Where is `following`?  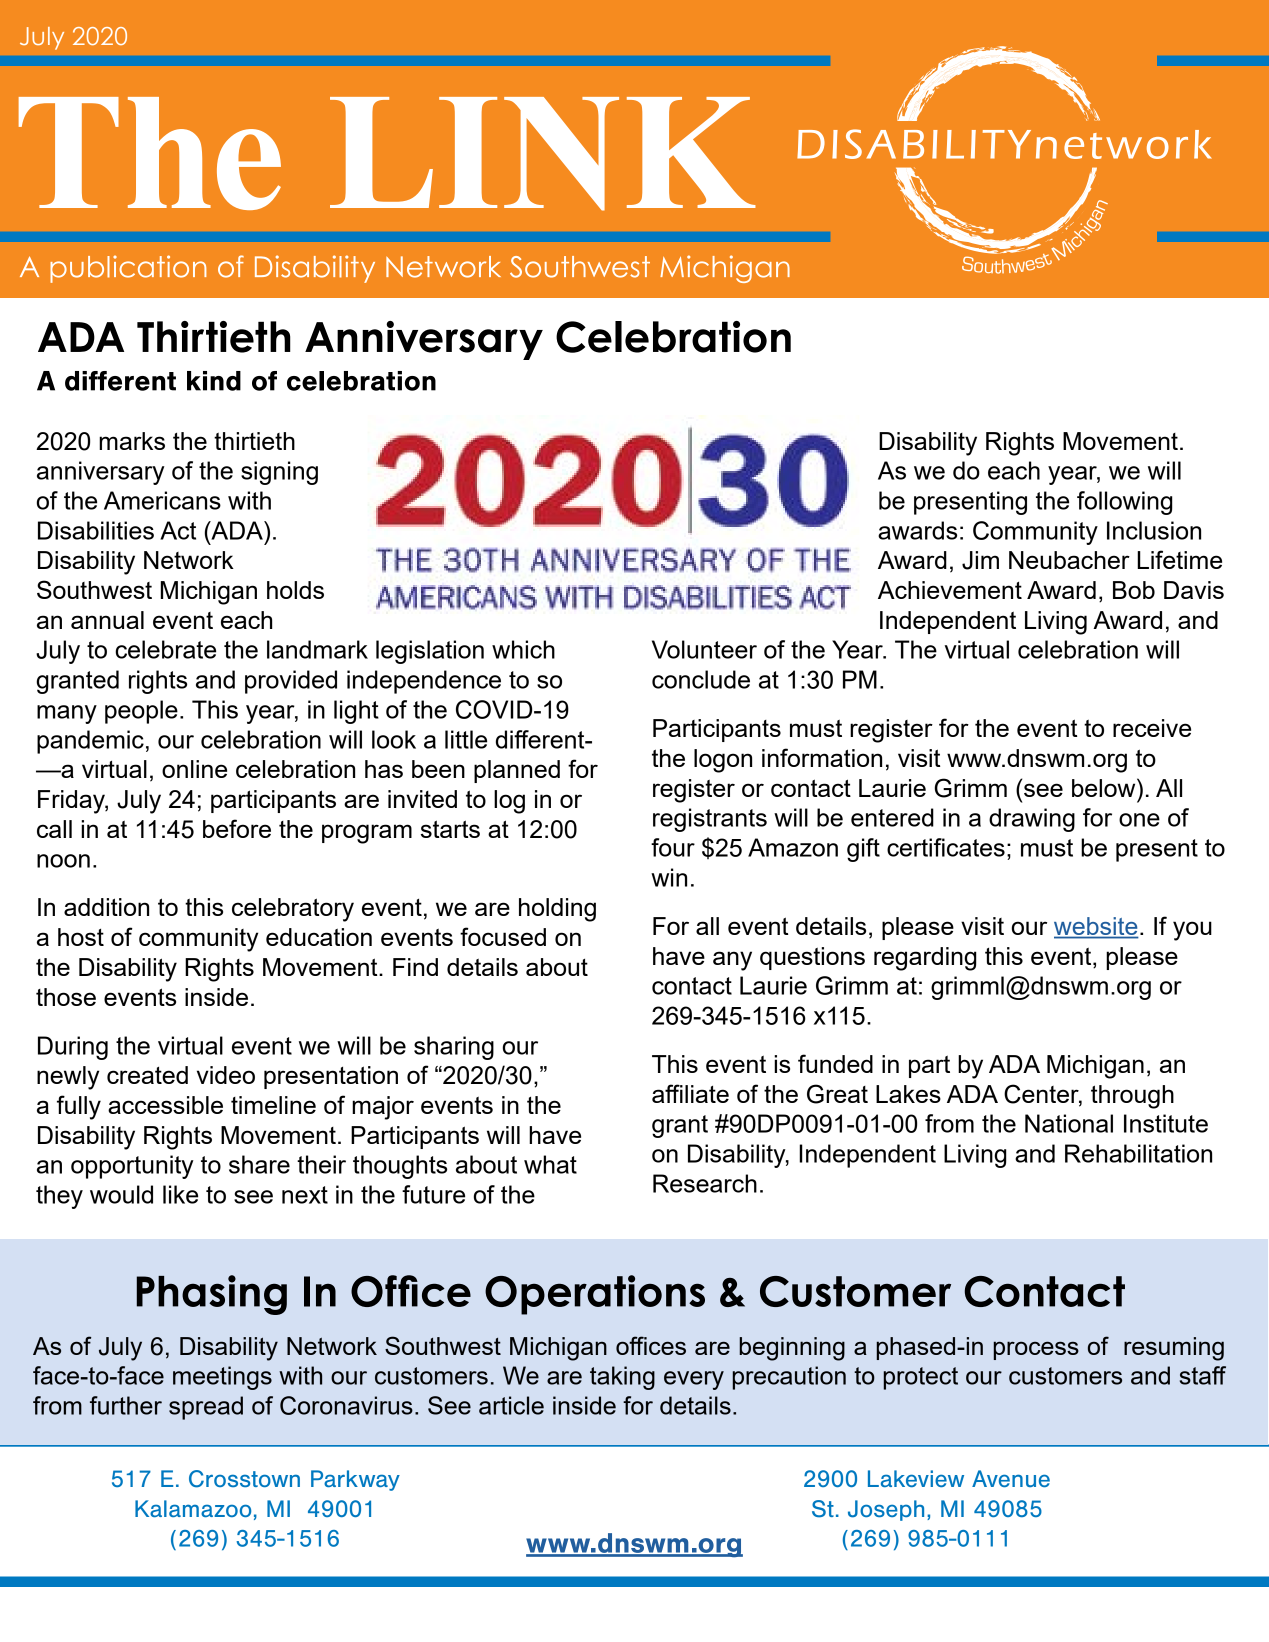
following is located at coordinates (1125, 503).
